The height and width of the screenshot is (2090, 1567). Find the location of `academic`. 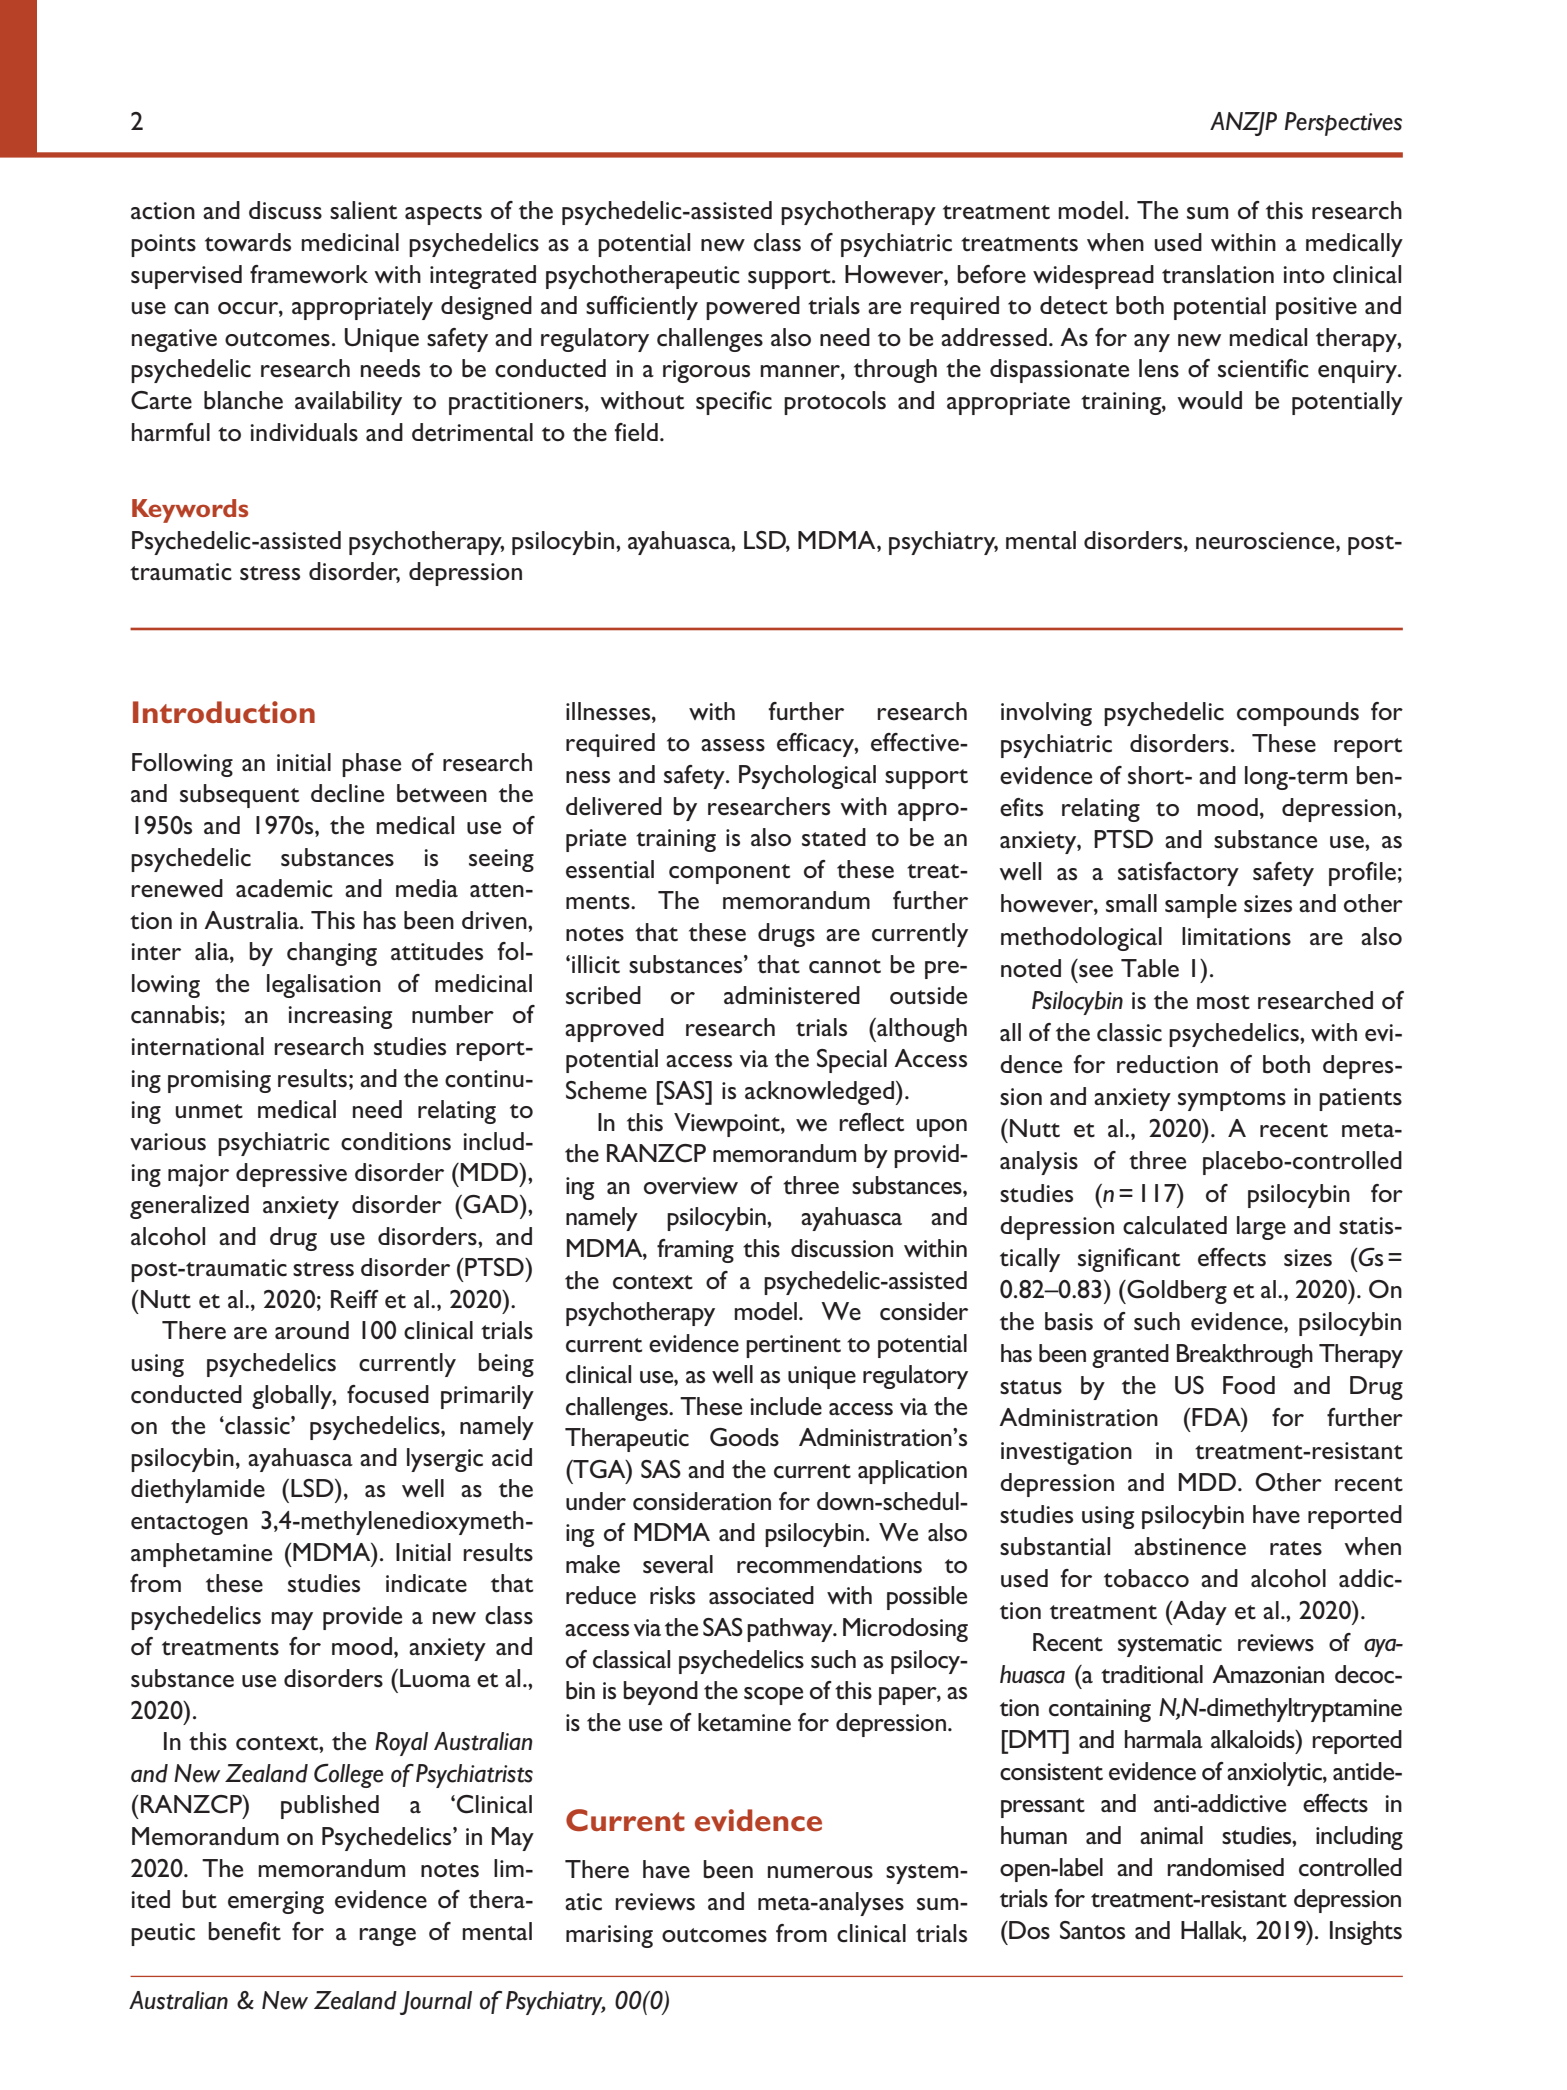

academic is located at coordinates (284, 888).
